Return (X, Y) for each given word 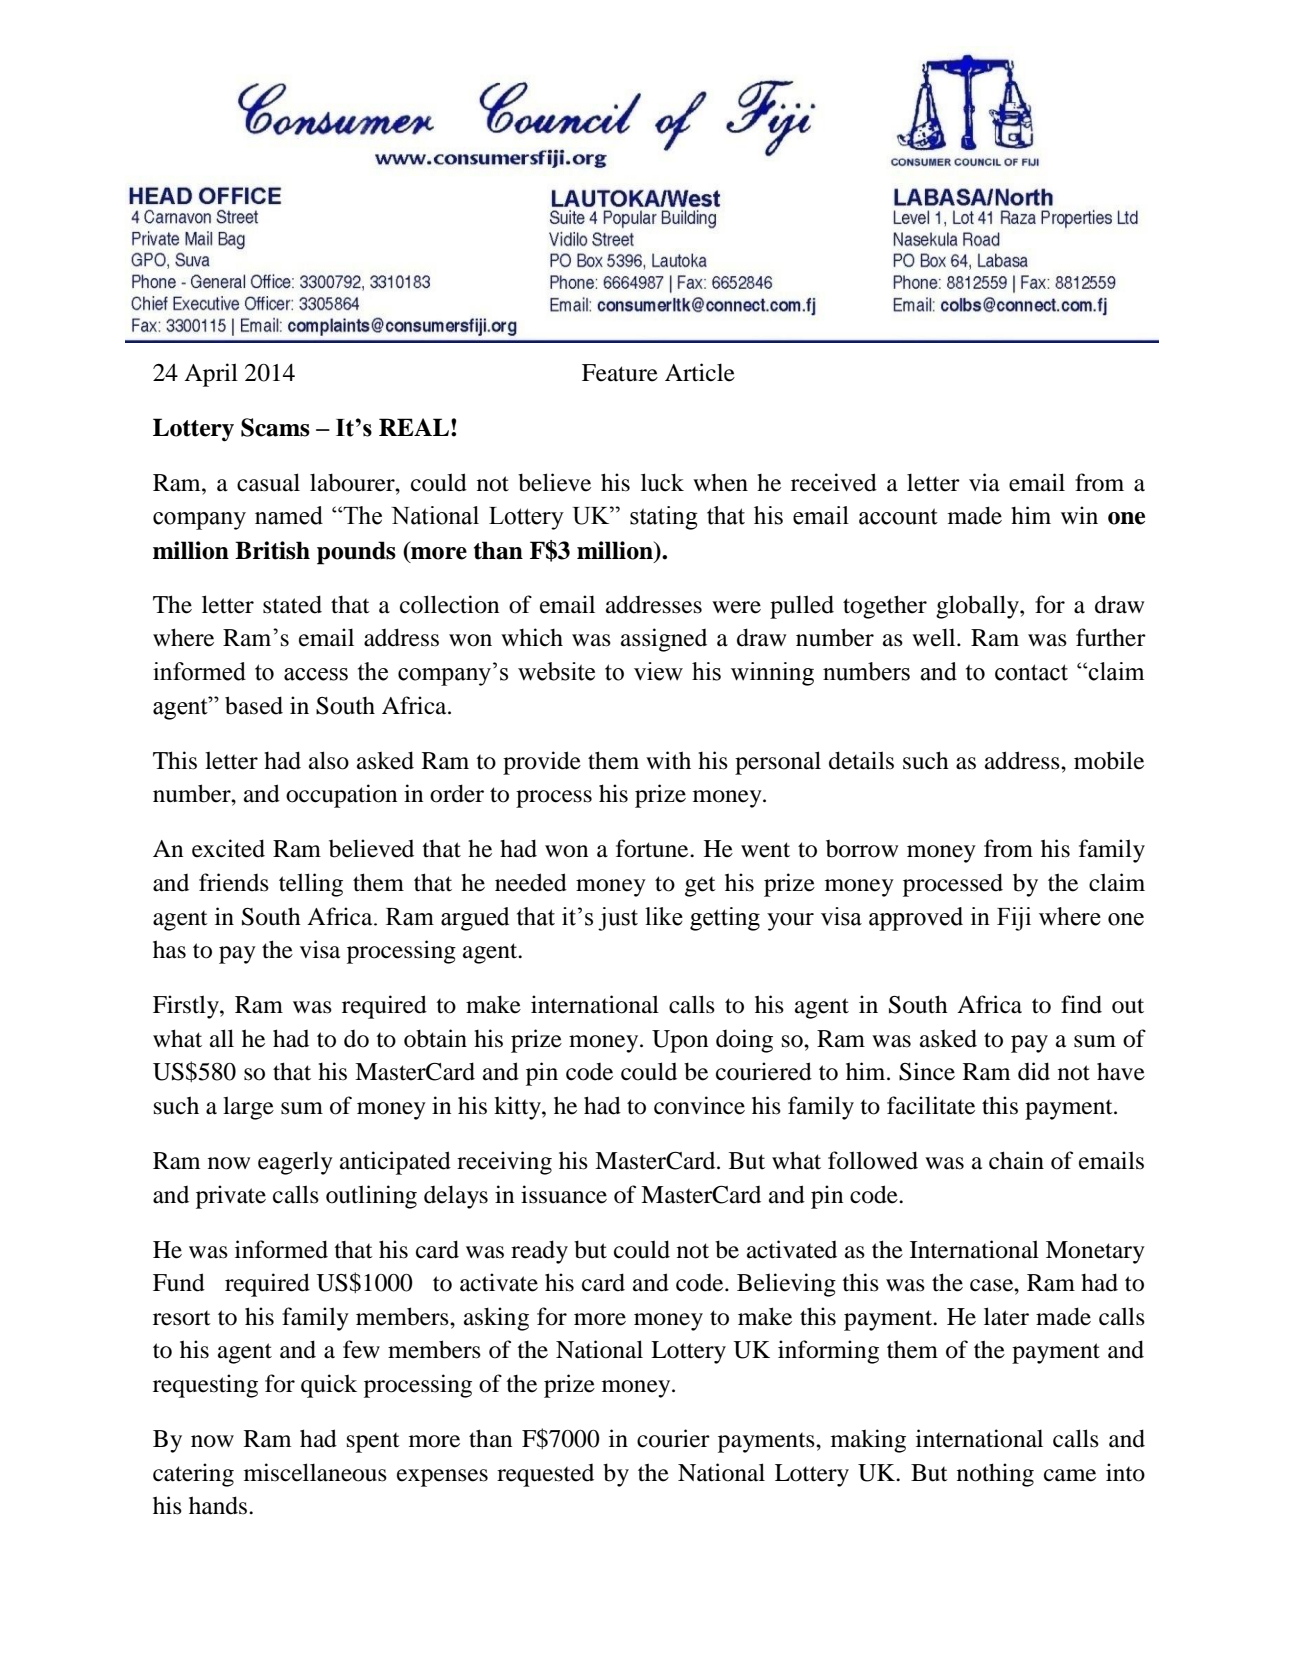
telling (311, 885)
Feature (620, 373)
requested (545, 1475)
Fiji (1014, 919)
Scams (275, 427)
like (664, 916)
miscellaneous (315, 1472)
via (984, 482)
